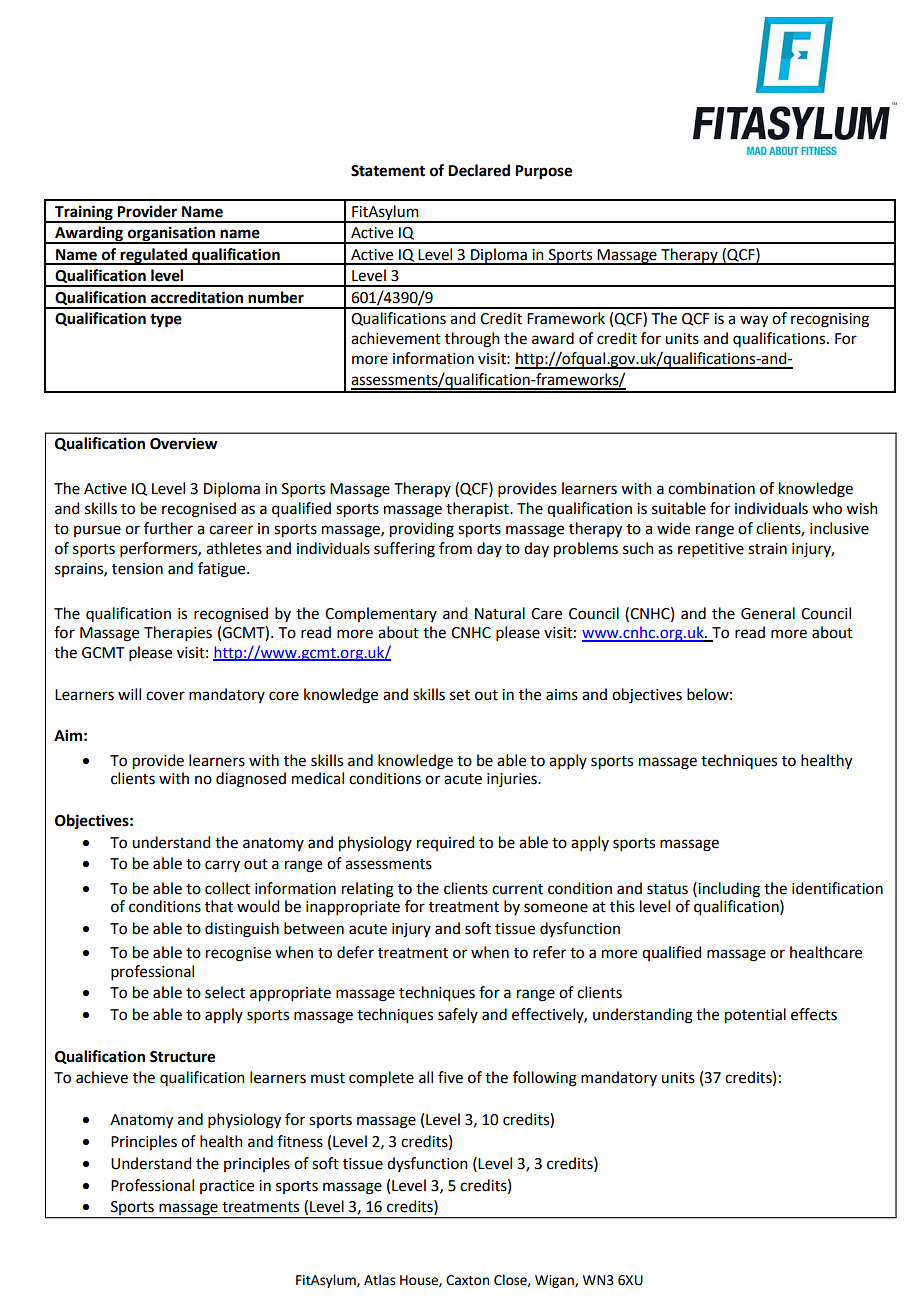  What do you see at coordinates (172, 235) in the screenshot?
I see `organisation` at bounding box center [172, 235].
